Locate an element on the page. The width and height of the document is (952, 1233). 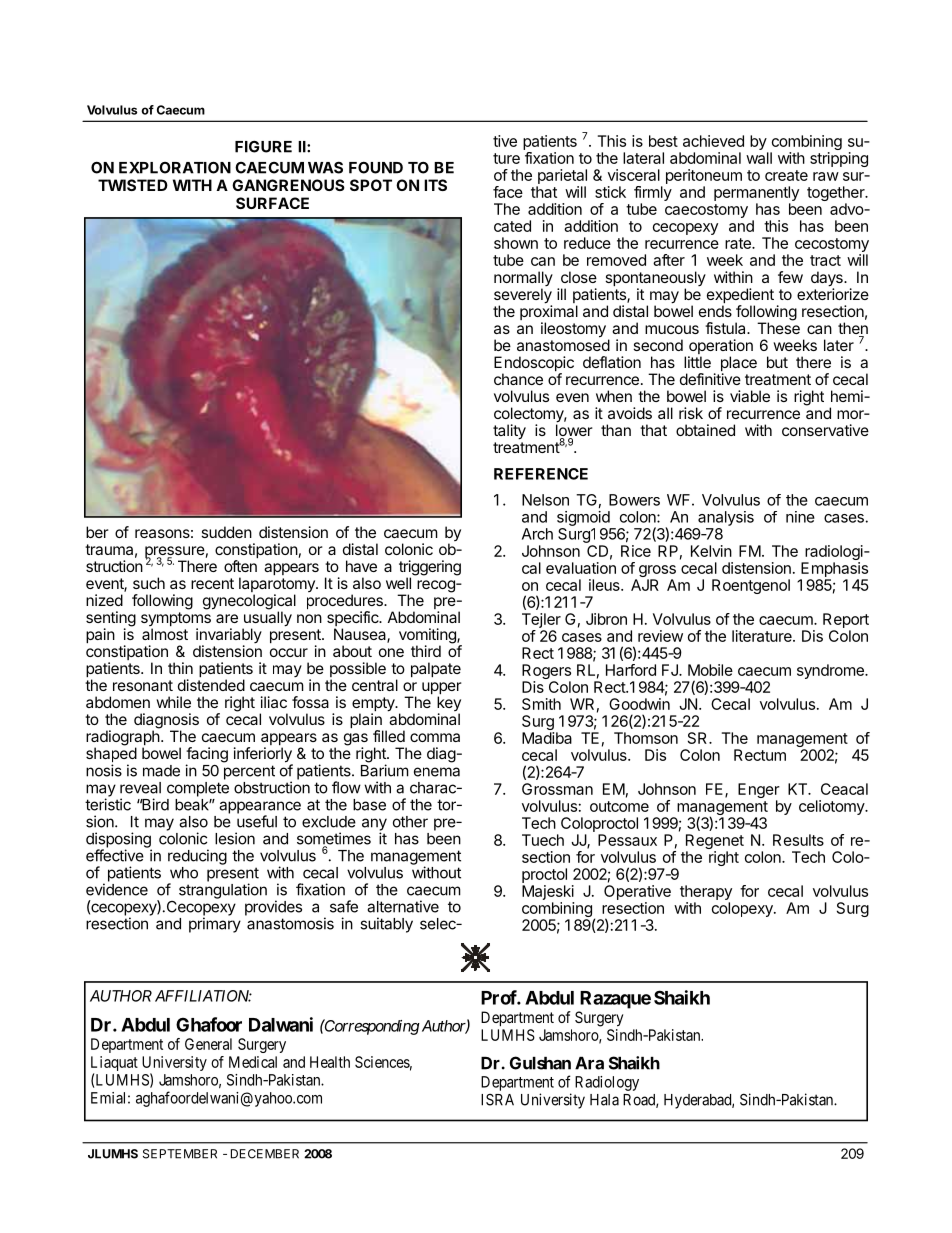
almost is located at coordinates (165, 634).
